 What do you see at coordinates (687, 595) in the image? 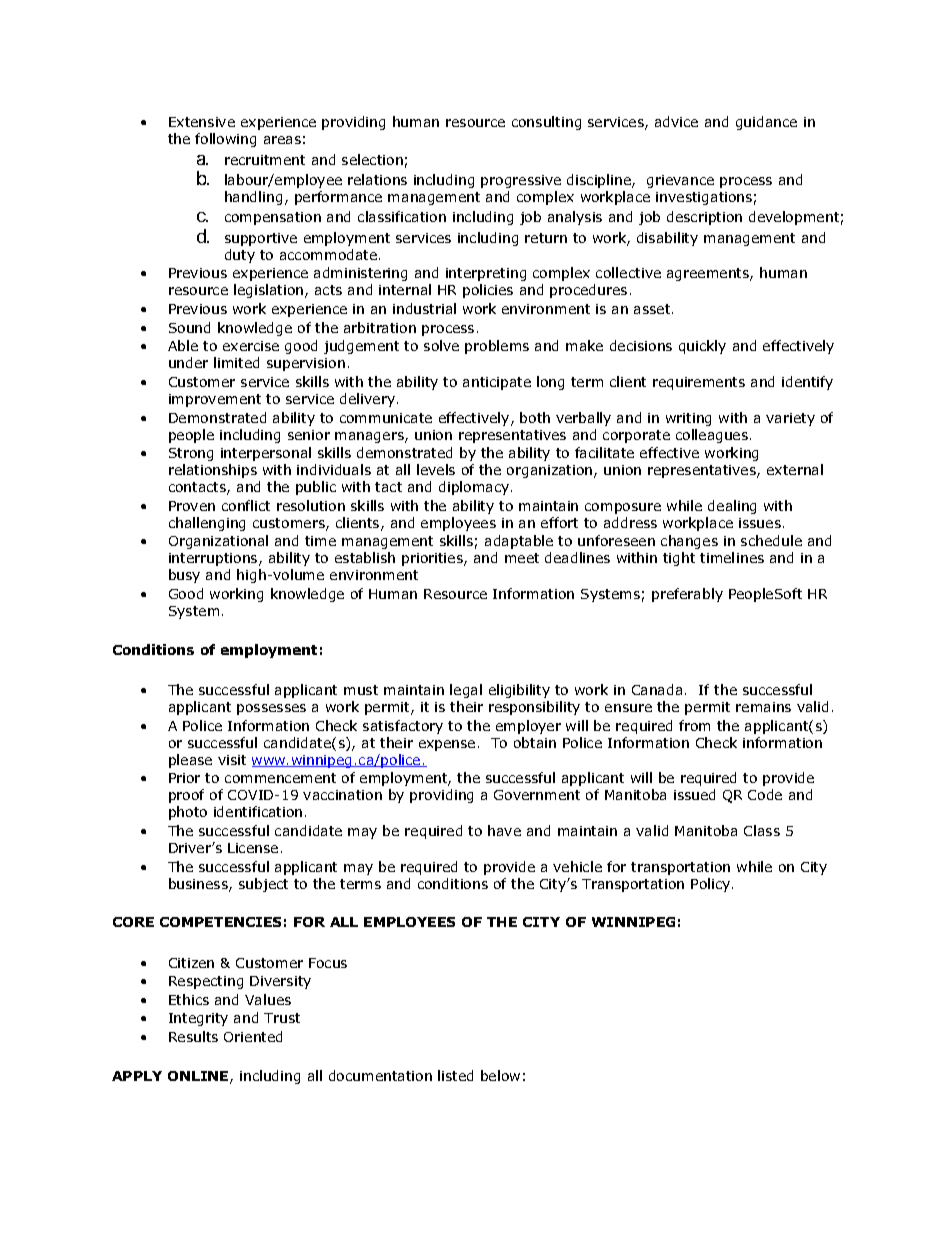
I see `preferably` at bounding box center [687, 595].
